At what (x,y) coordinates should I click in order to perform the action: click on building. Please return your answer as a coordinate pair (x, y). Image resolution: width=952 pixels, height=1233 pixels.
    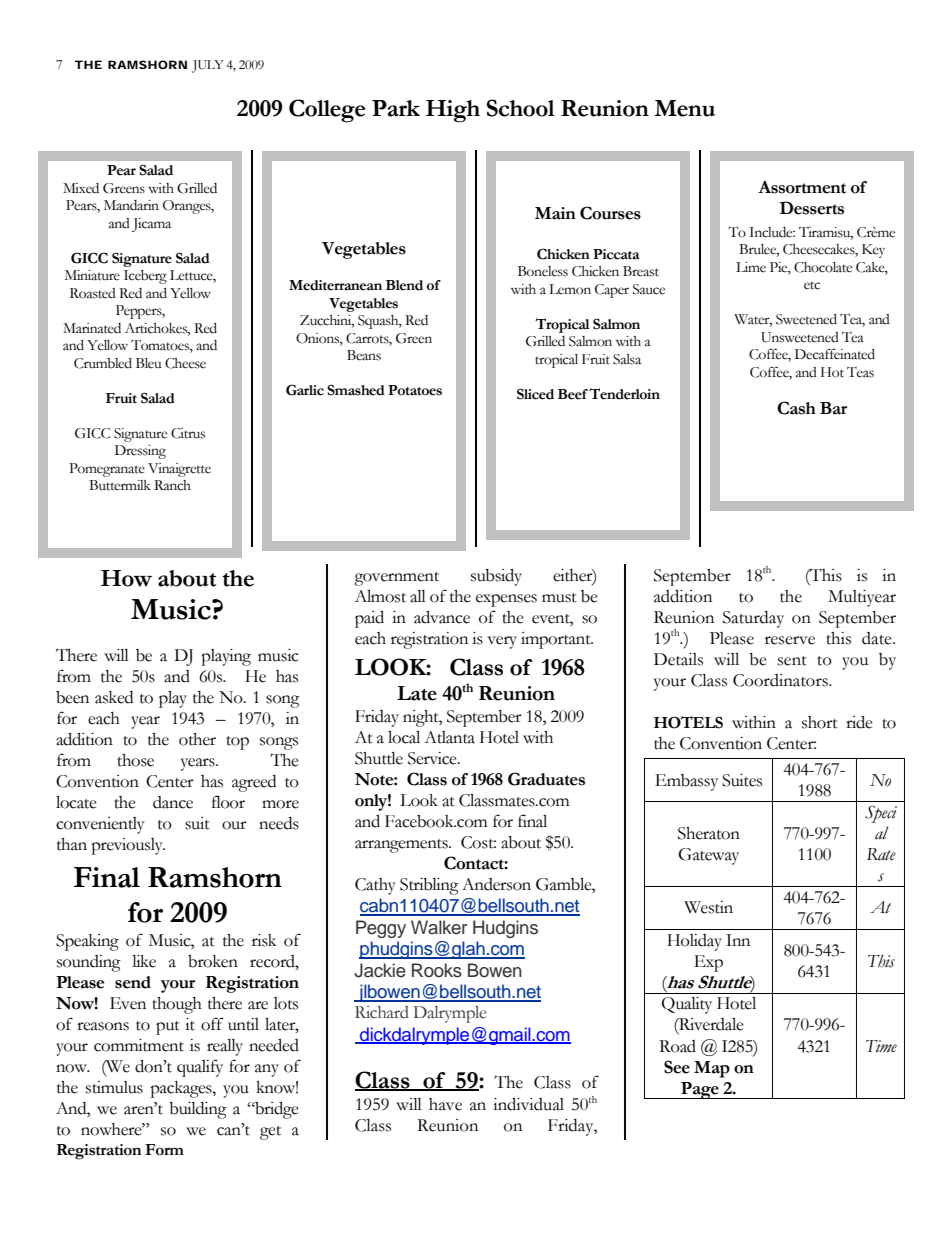
    Looking at the image, I should click on (198, 1110).
